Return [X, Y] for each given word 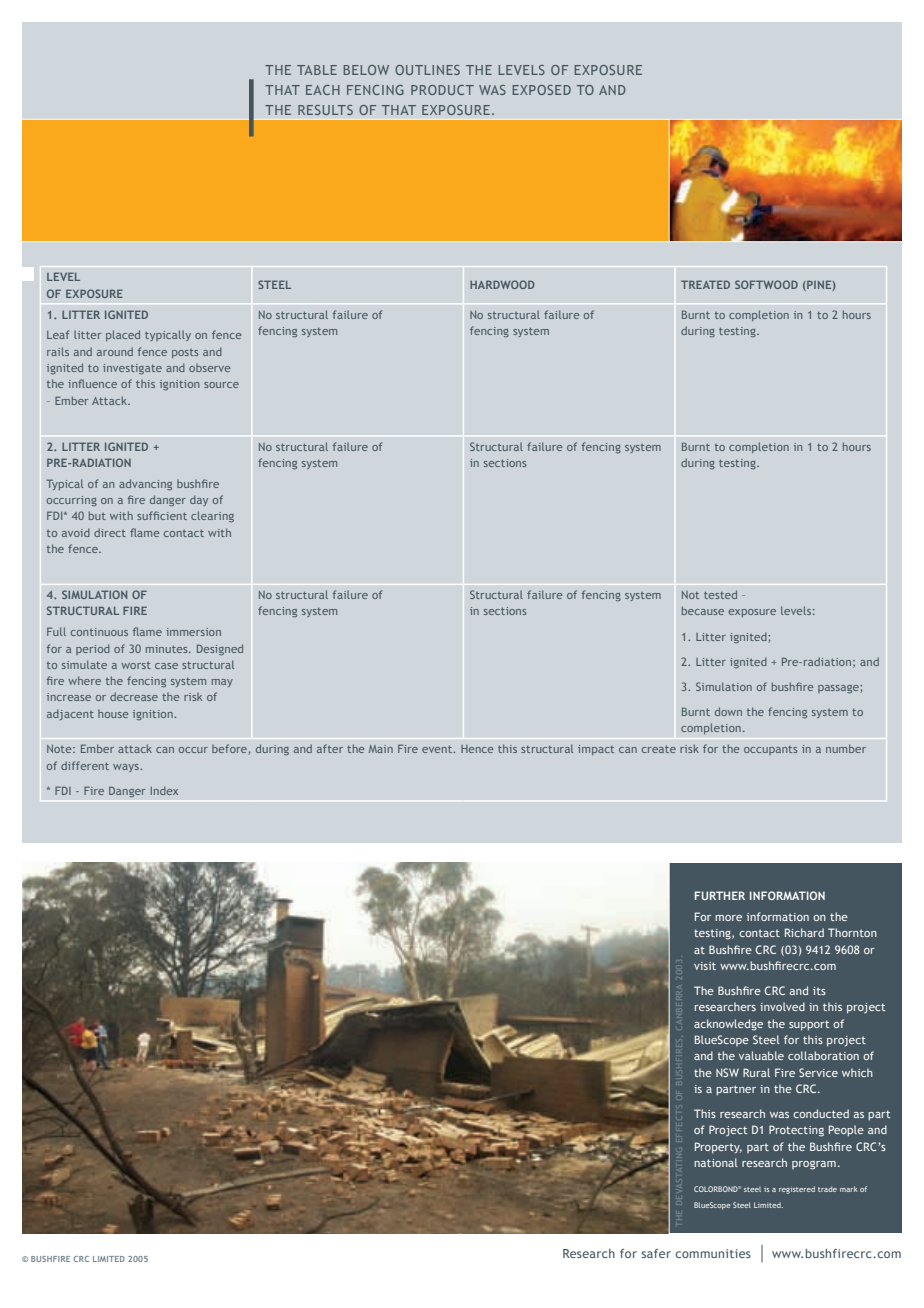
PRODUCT [442, 90]
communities [713, 1253]
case [166, 666]
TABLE [317, 70]
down [728, 711]
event [438, 749]
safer [656, 1253]
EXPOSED [541, 90]
